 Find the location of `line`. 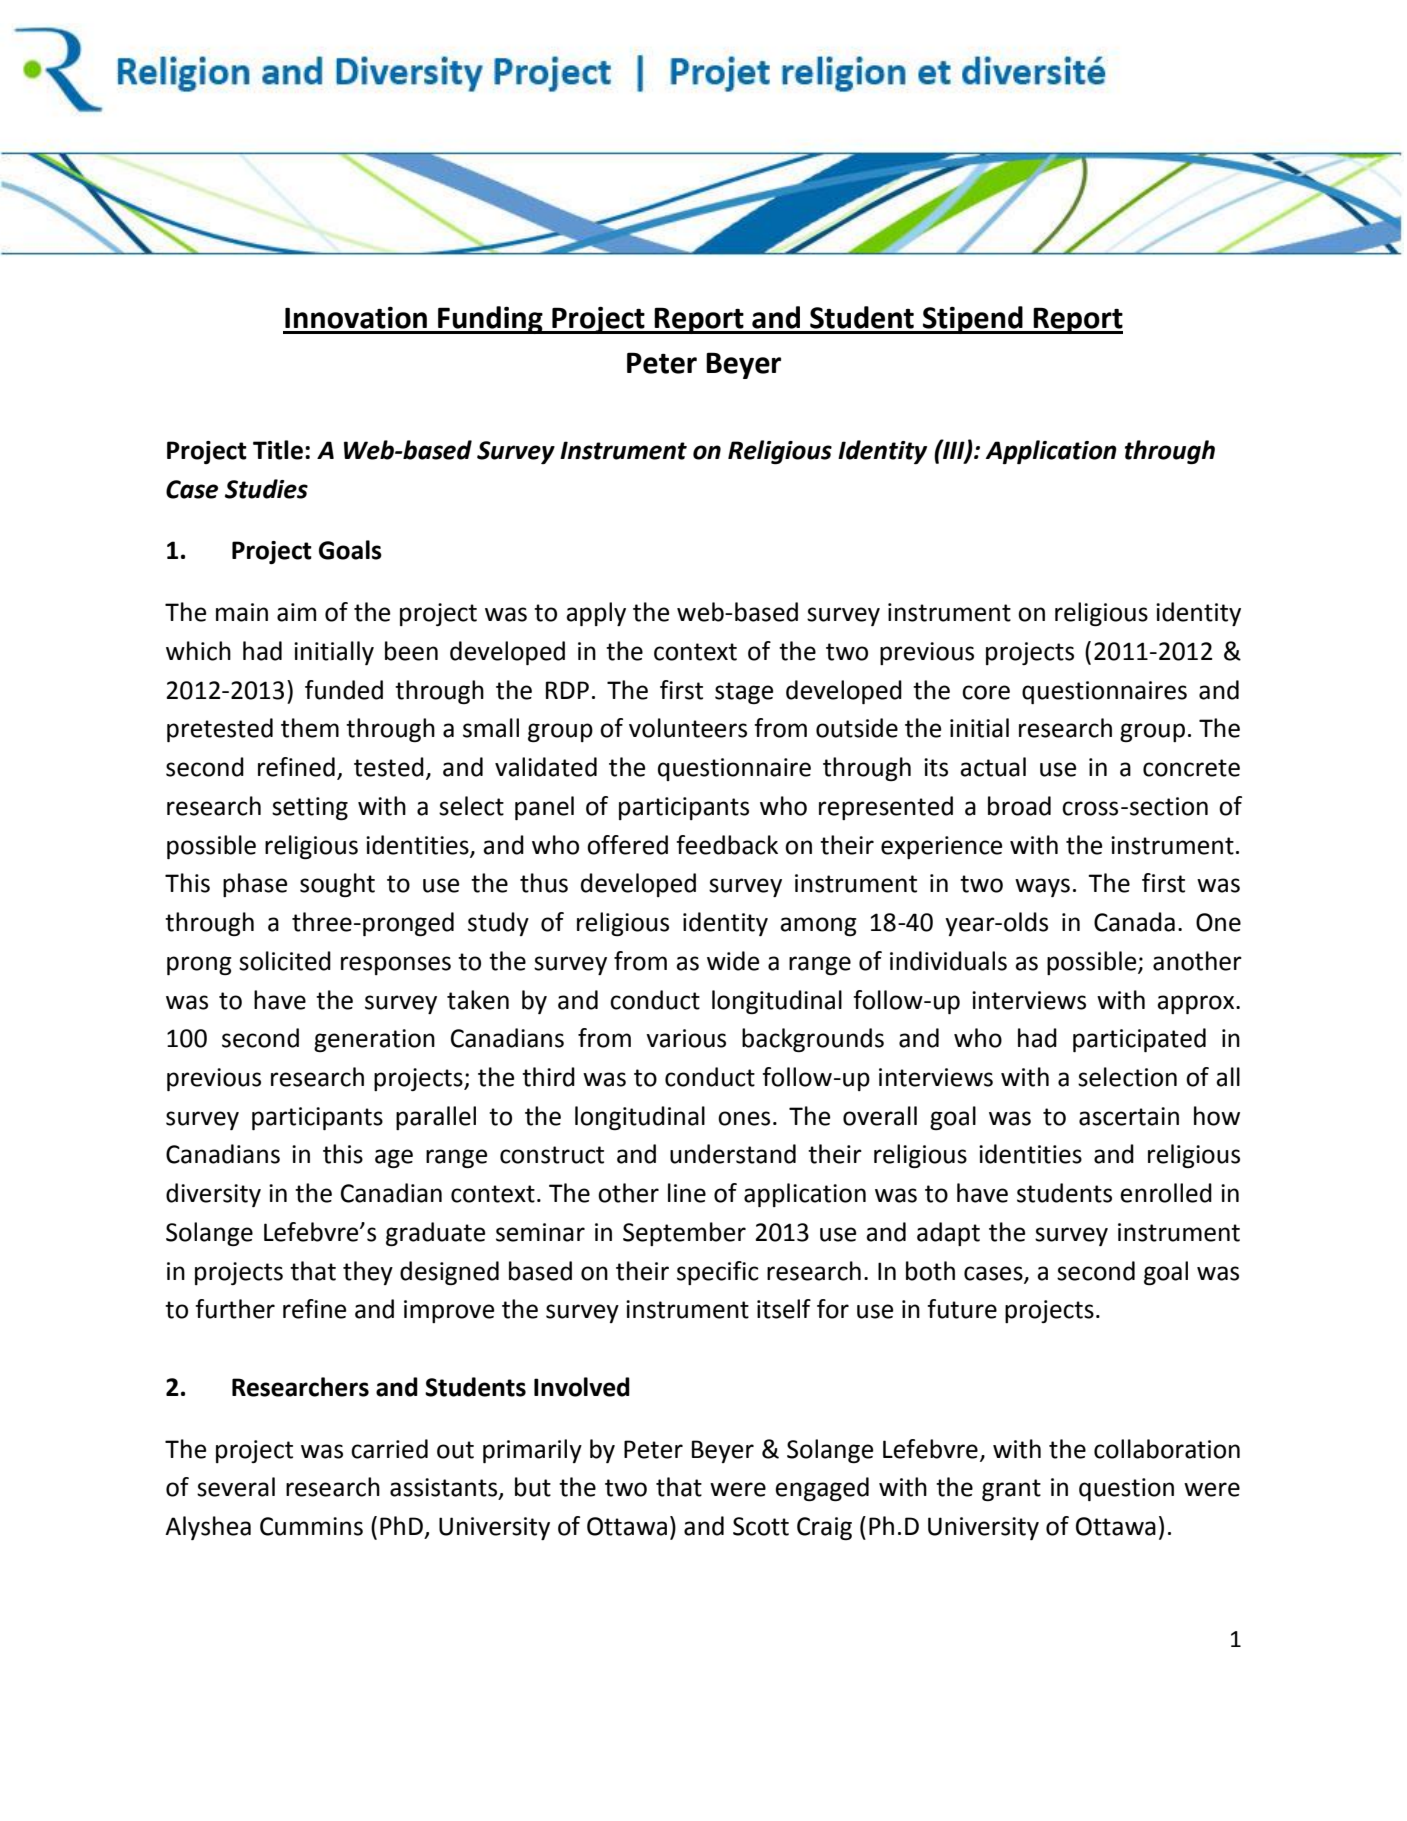

line is located at coordinates (687, 1193).
